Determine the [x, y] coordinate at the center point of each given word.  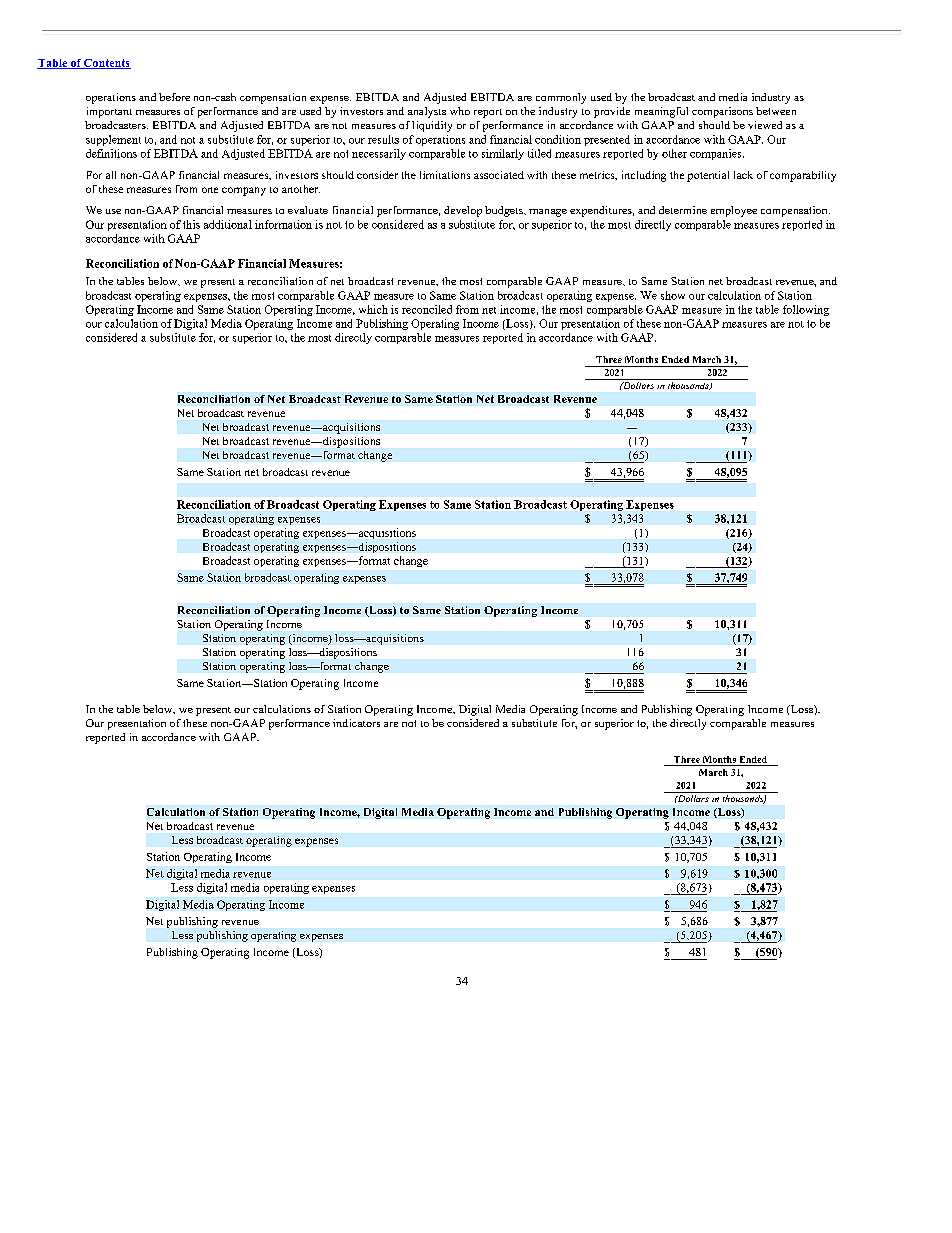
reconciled [427, 309]
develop [463, 211]
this [191, 224]
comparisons [722, 112]
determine [683, 210]
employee [734, 211]
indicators [356, 723]
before [174, 97]
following [806, 310]
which [373, 309]
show [673, 295]
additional [228, 224]
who [460, 111]
